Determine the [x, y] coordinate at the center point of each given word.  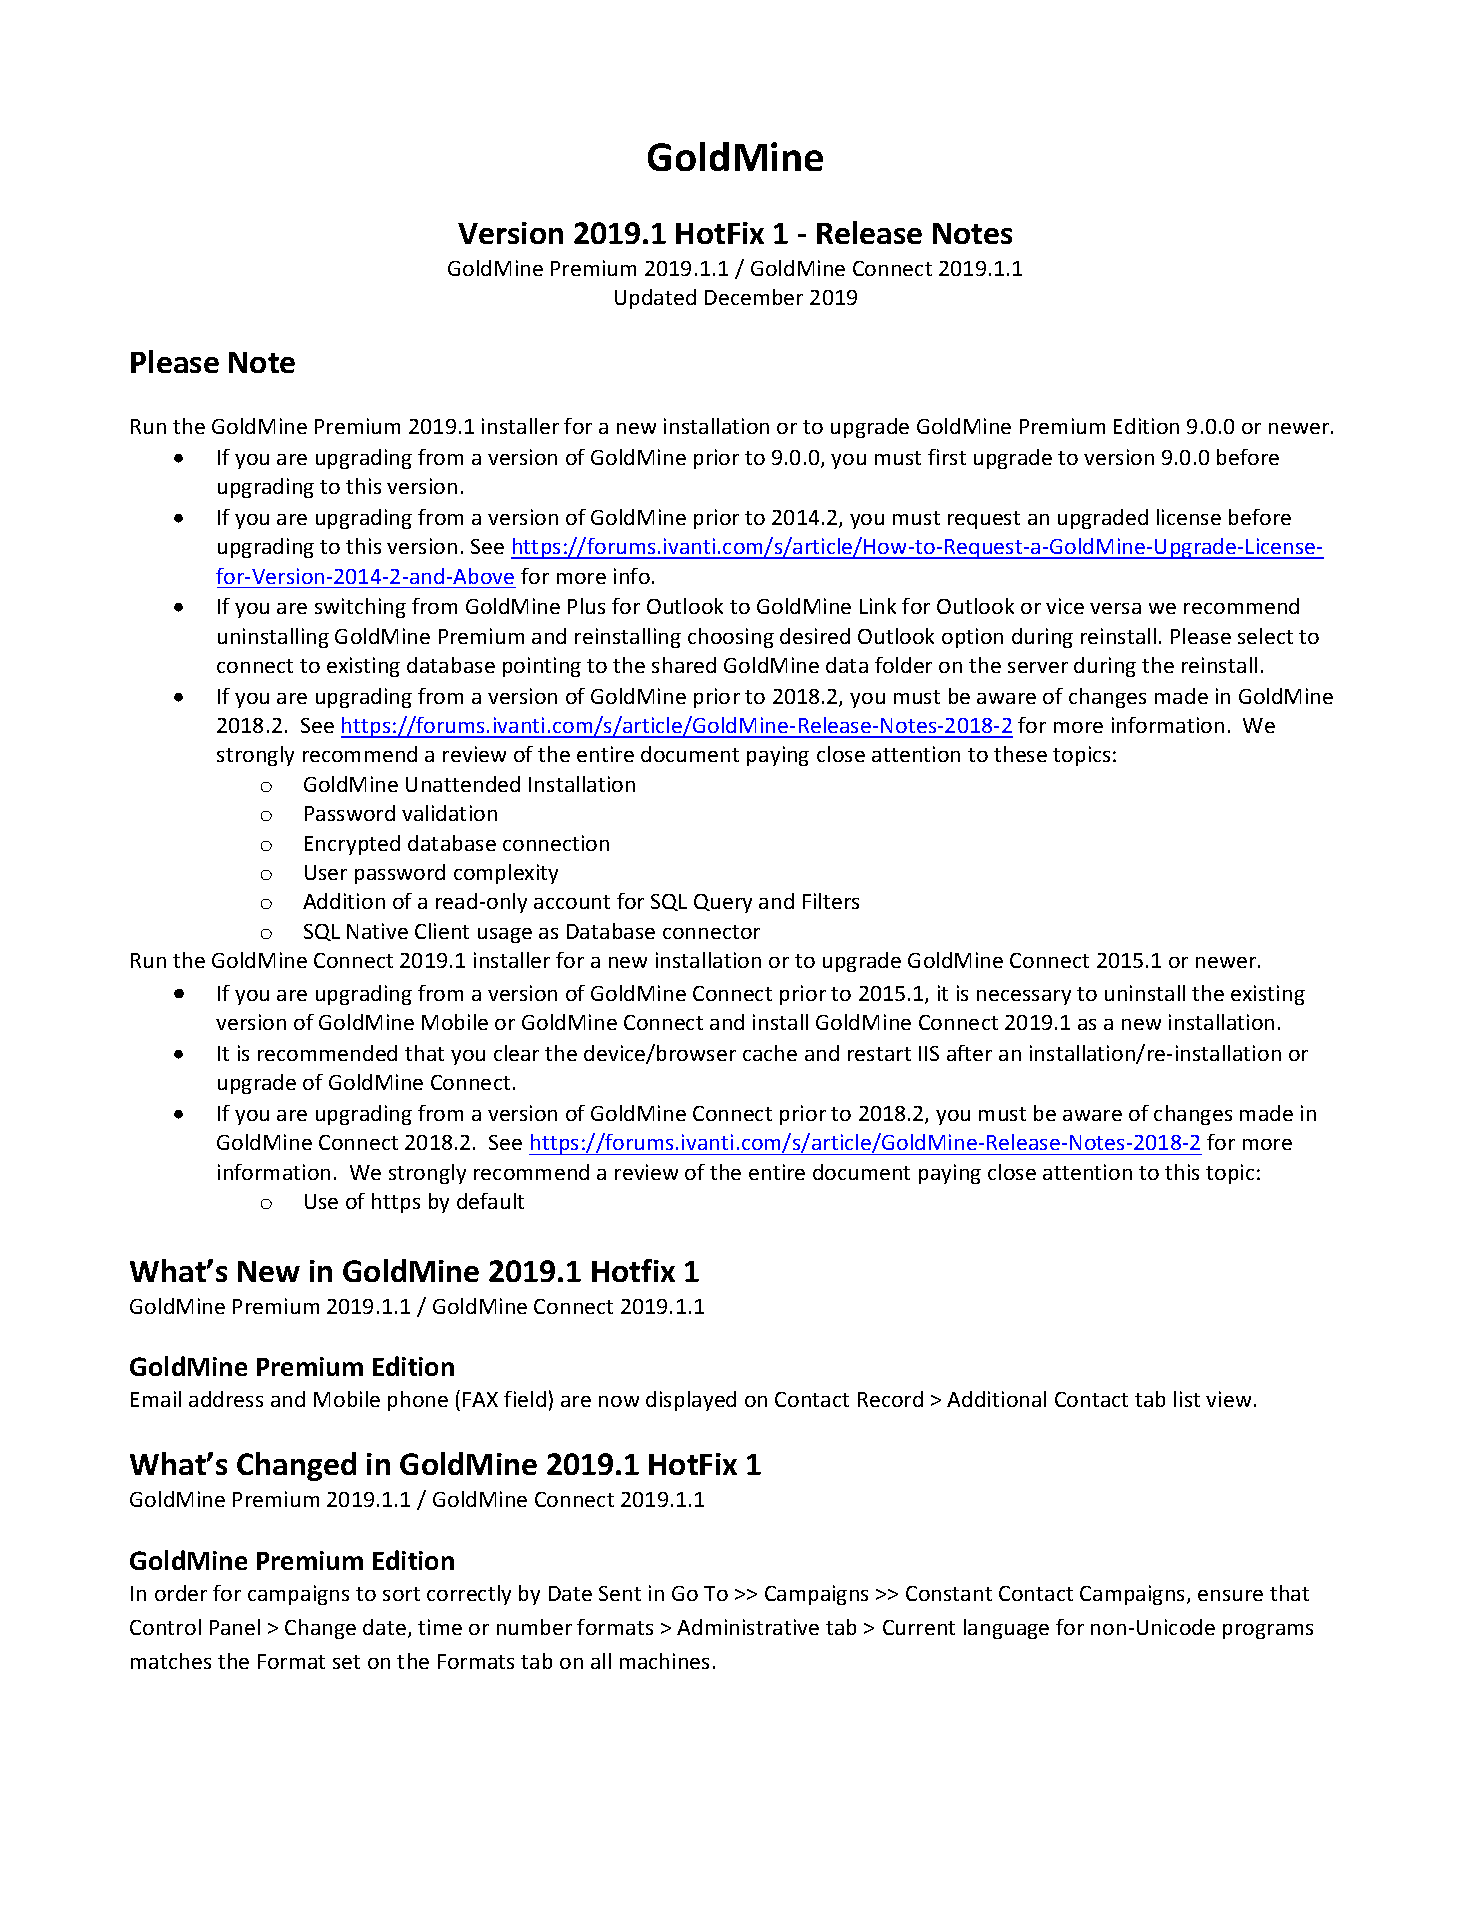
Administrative [748, 1627]
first [947, 457]
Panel [235, 1627]
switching [360, 608]
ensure [1230, 1595]
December [754, 297]
